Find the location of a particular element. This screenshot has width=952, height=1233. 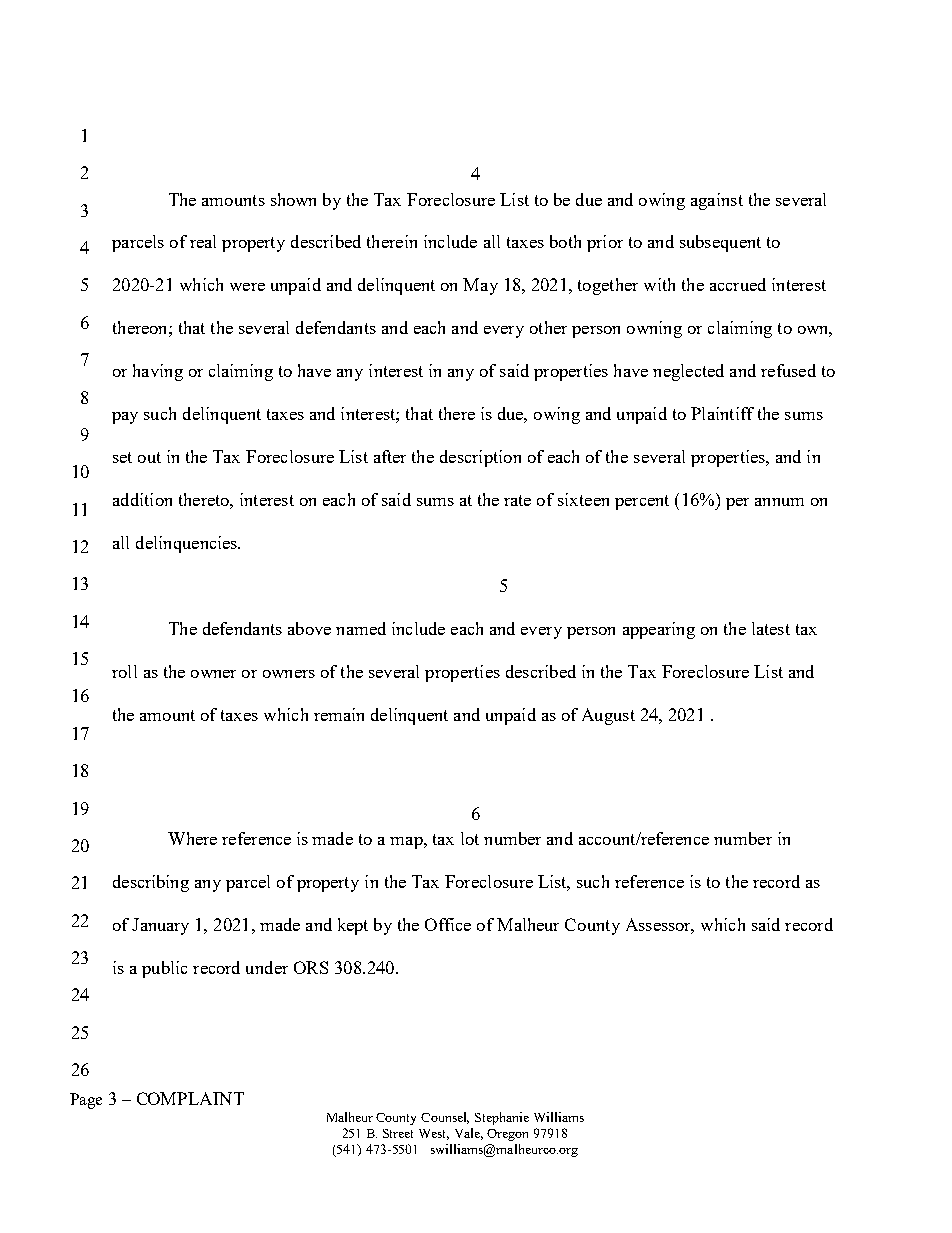

subsequent is located at coordinates (720, 243).
